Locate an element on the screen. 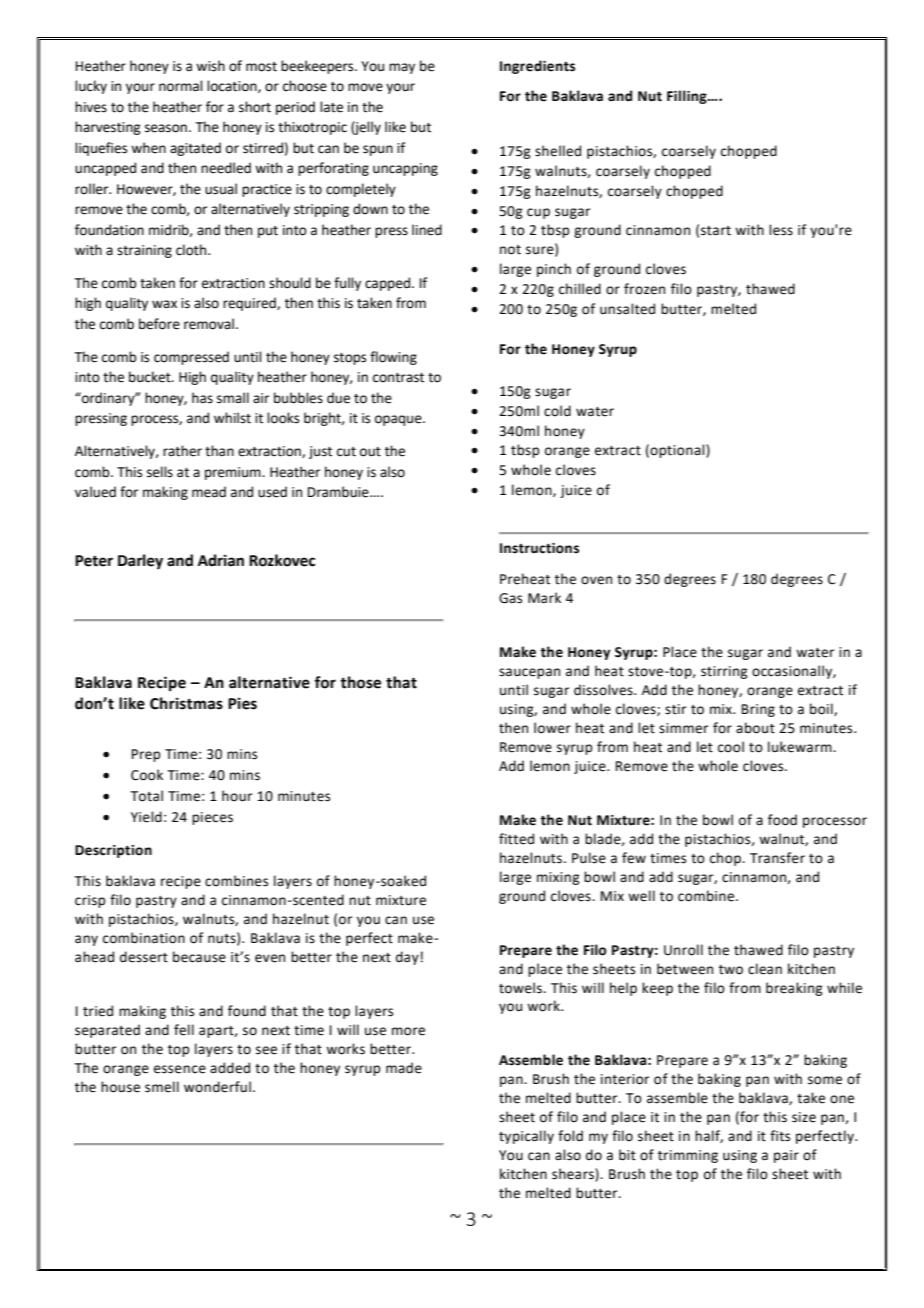 This screenshot has width=924, height=1308. may is located at coordinates (402, 68).
